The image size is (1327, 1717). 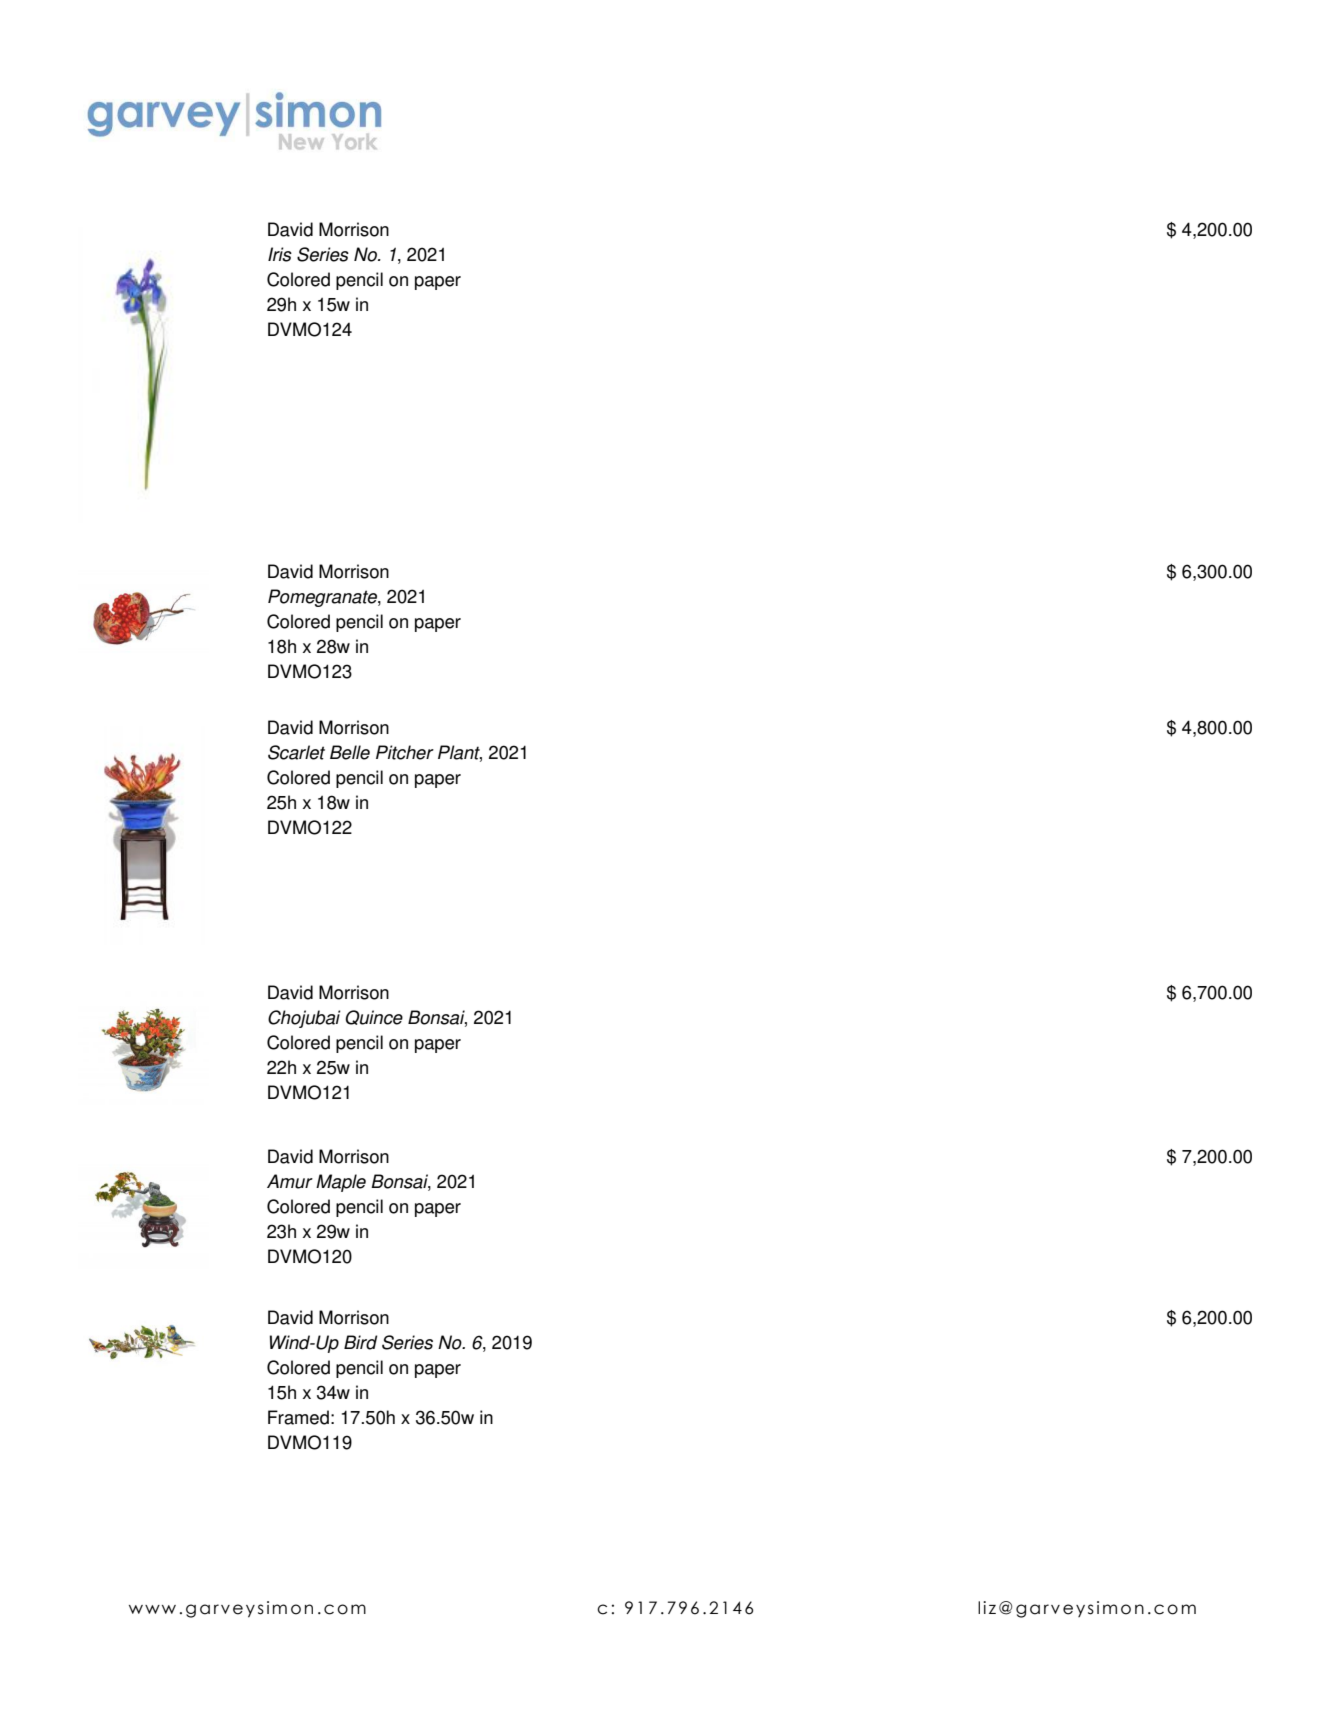 I want to click on Amur, so click(x=290, y=1181).
